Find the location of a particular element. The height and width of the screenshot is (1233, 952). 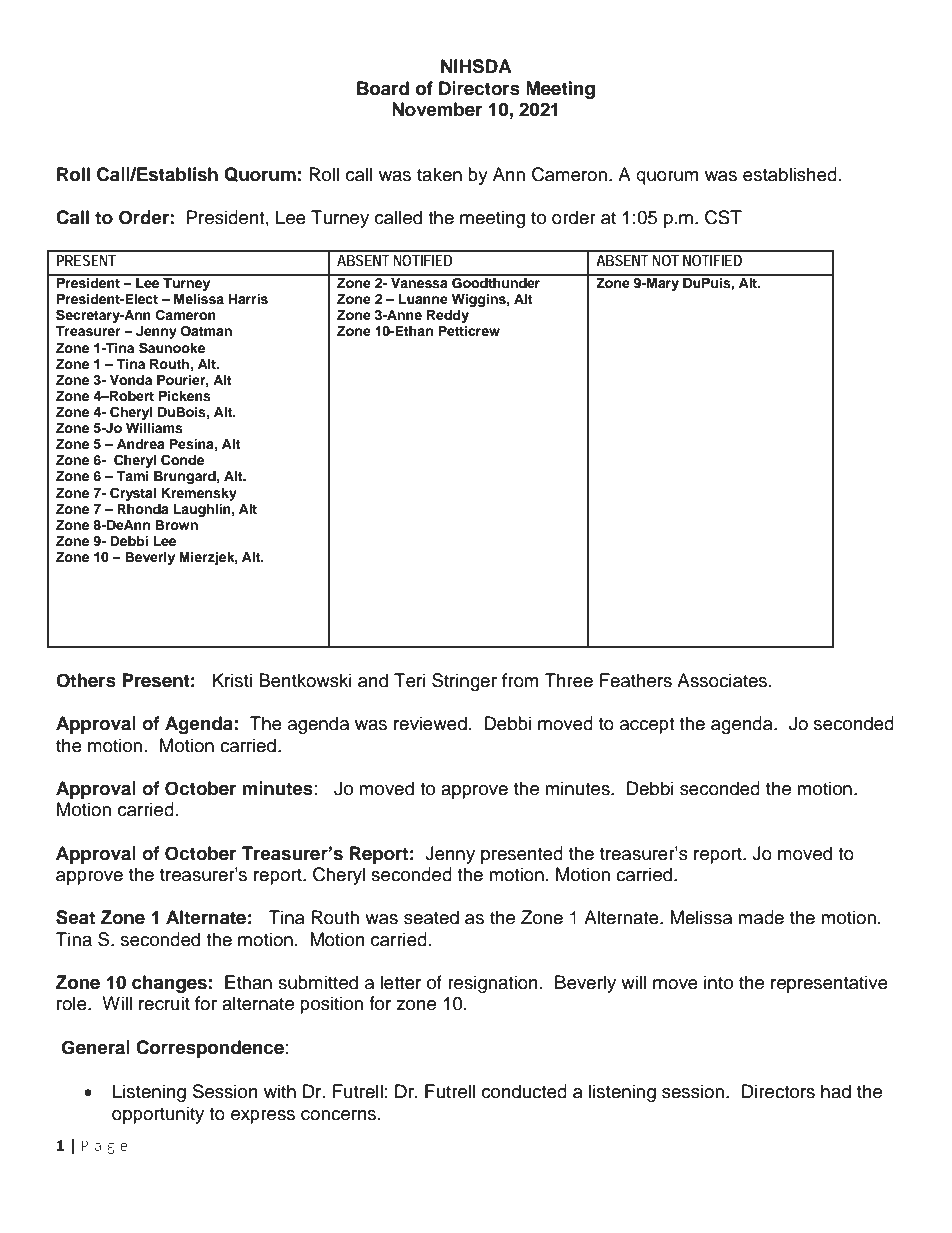

Board is located at coordinates (383, 88).
